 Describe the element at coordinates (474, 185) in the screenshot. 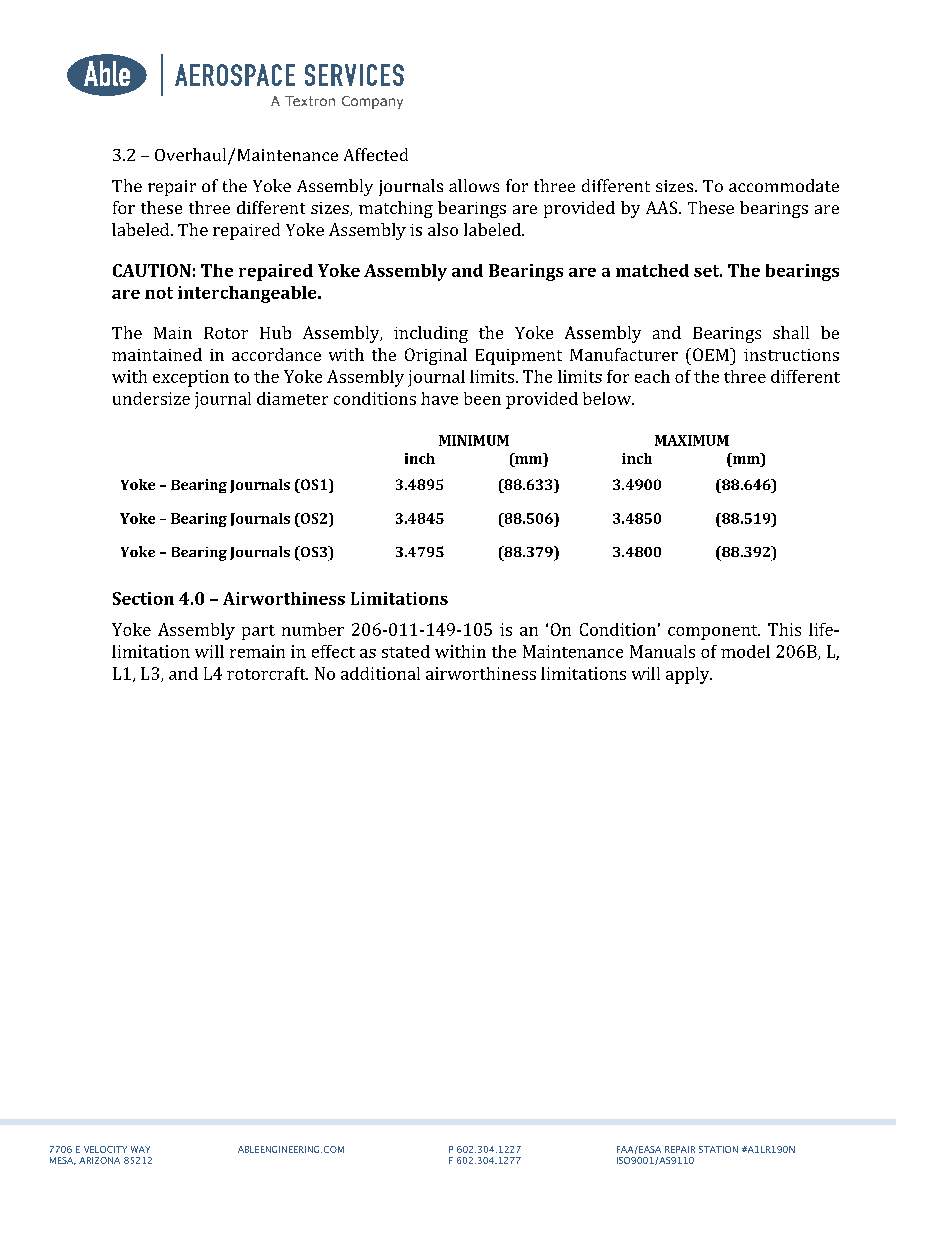

I see `allows` at that location.
